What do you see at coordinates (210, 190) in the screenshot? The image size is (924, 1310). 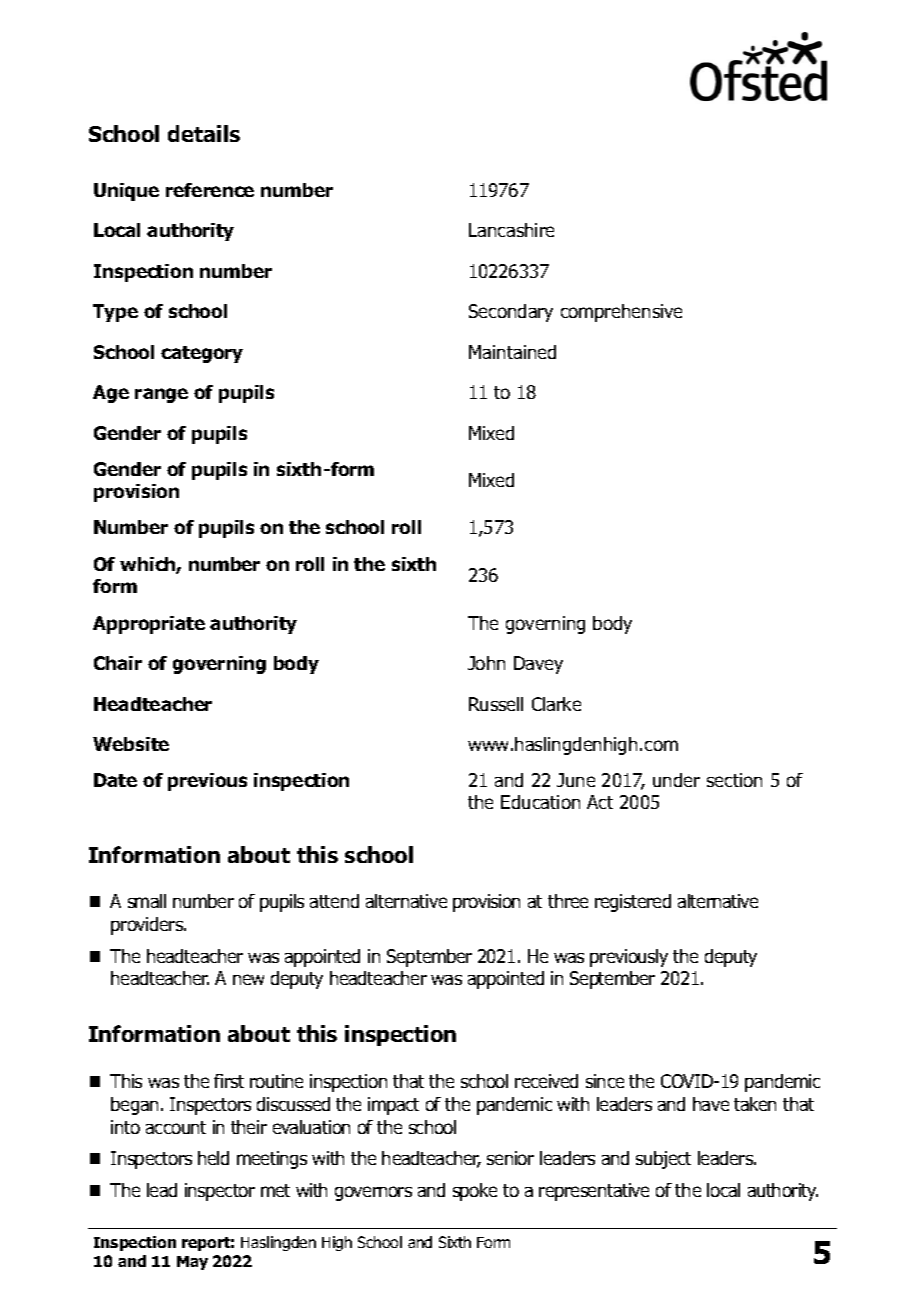 I see `reference` at bounding box center [210, 190].
